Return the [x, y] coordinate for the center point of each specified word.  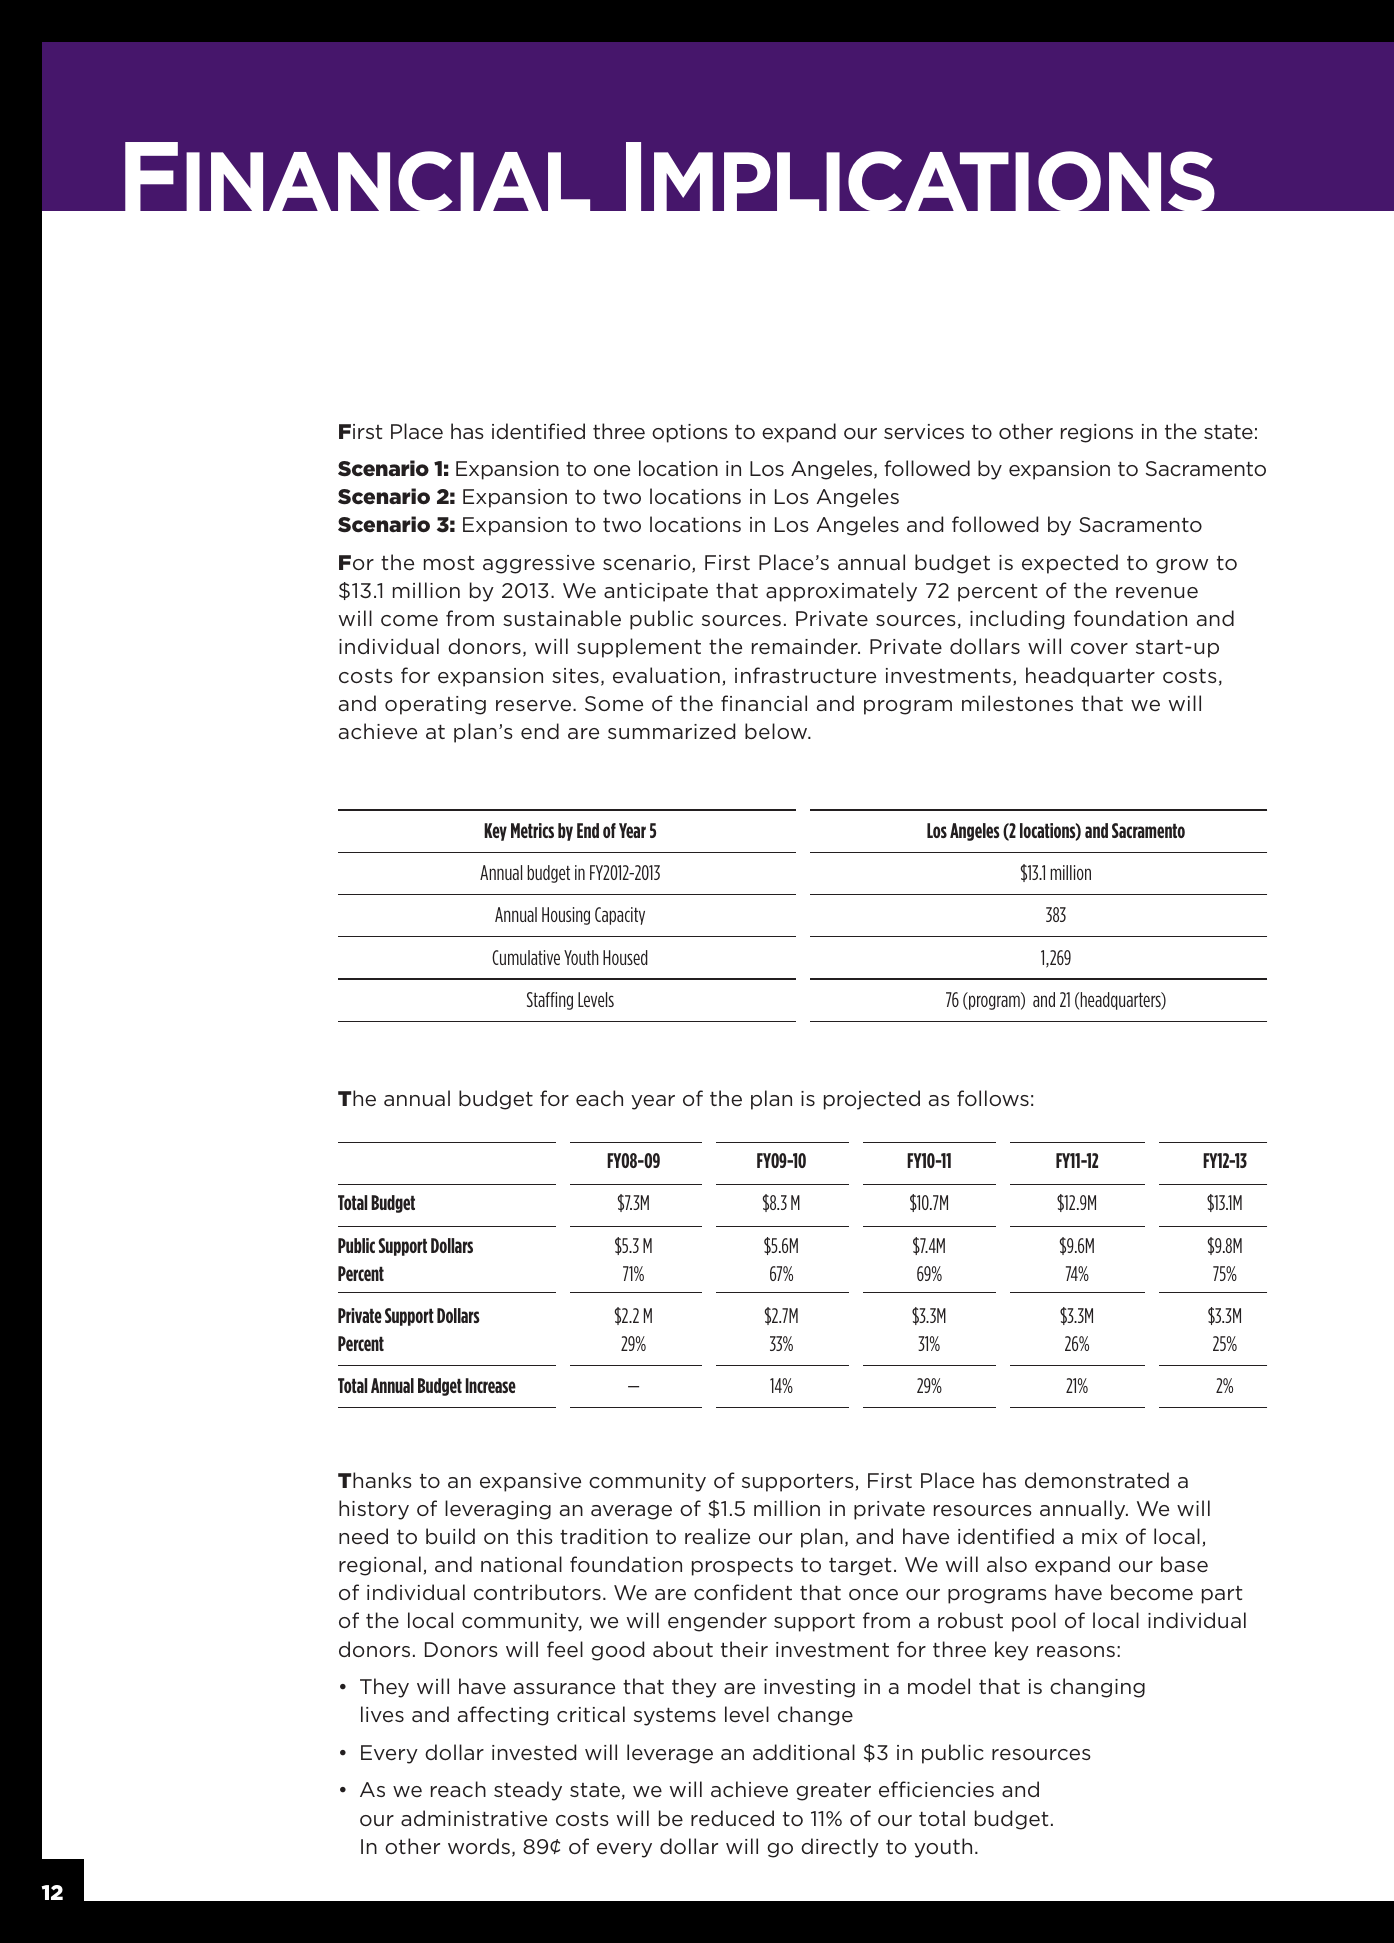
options [689, 433]
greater [833, 1791]
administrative [474, 1818]
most [449, 563]
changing [1097, 1688]
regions [1097, 433]
